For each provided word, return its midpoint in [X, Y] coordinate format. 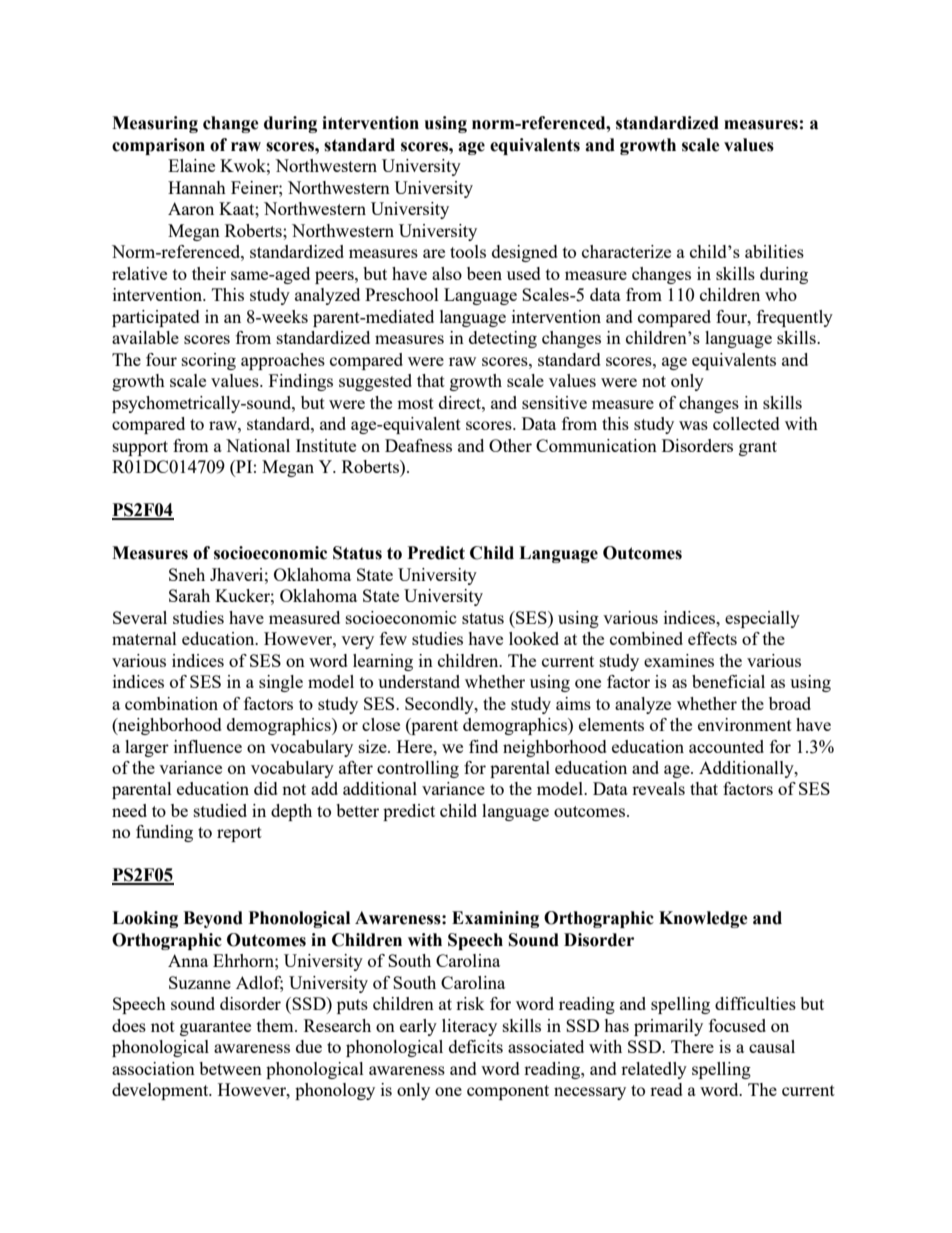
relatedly [654, 1070]
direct [461, 402]
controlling [418, 769]
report [239, 834]
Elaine [191, 165]
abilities [774, 251]
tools [468, 251]
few [393, 638]
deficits [476, 1046]
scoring [209, 361]
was [693, 425]
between [230, 1068]
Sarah [189, 595]
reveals [658, 788]
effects [712, 638]
